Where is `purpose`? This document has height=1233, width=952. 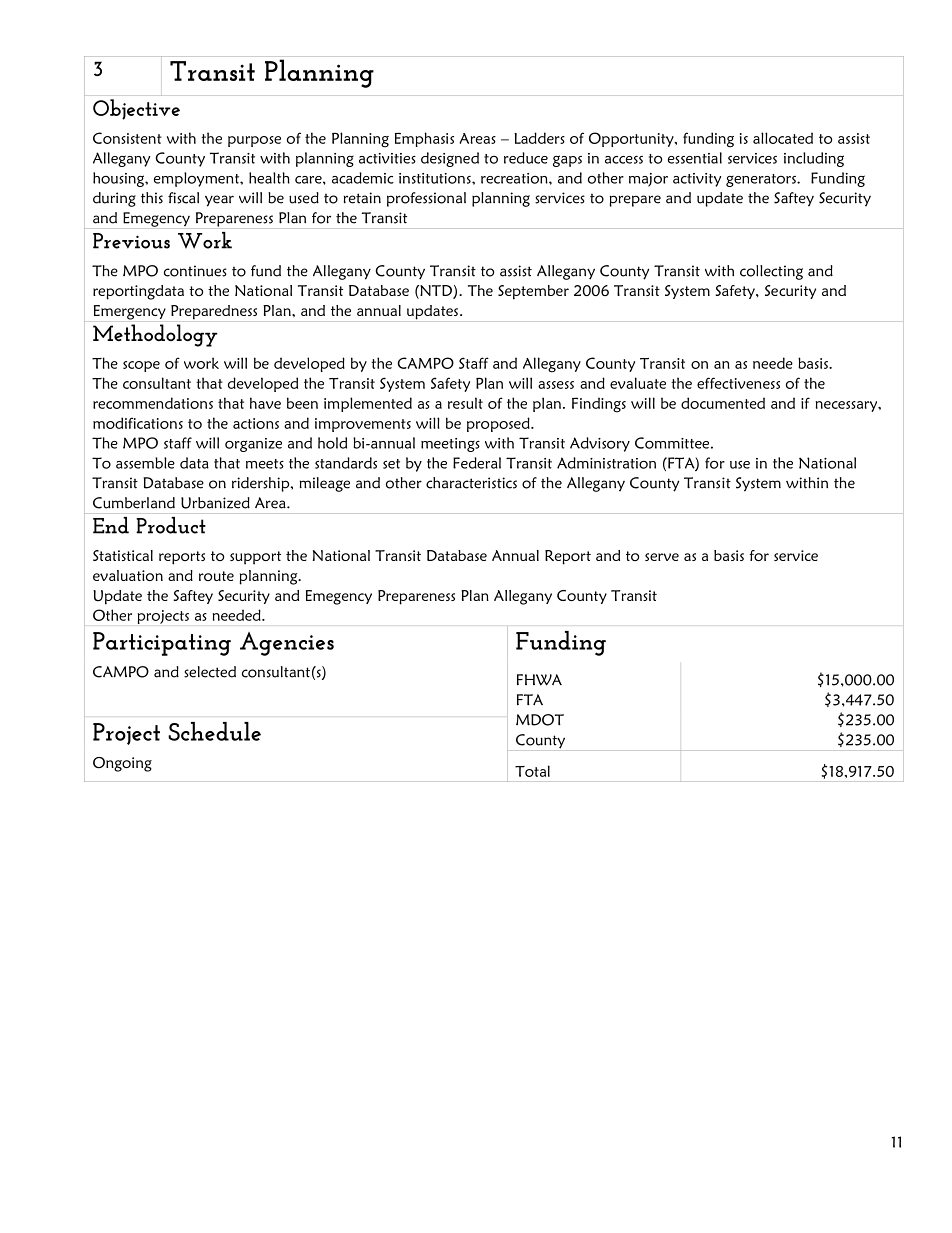
purpose is located at coordinates (254, 141).
